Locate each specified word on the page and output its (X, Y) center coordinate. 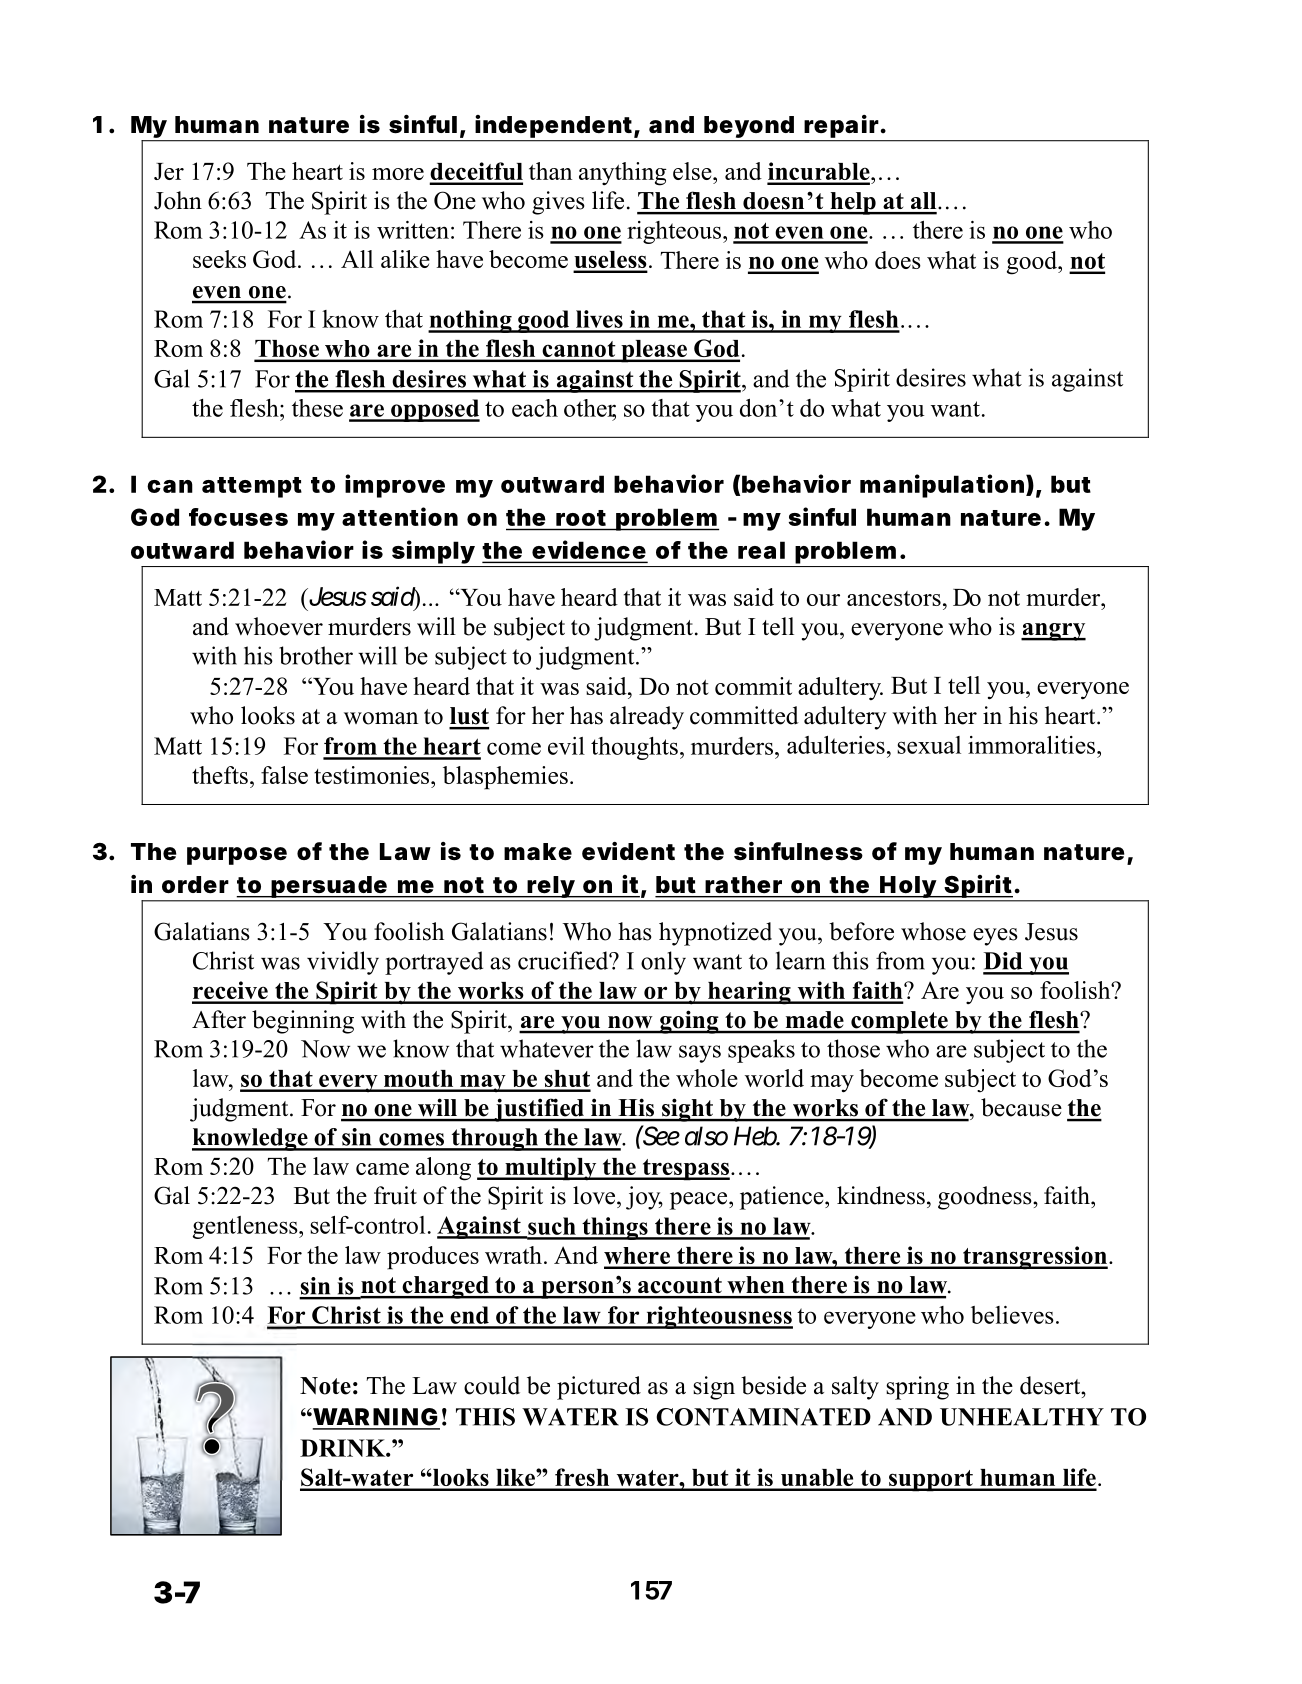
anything (623, 174)
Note (325, 1386)
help (853, 203)
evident (628, 851)
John (178, 200)
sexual (929, 745)
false (284, 775)
